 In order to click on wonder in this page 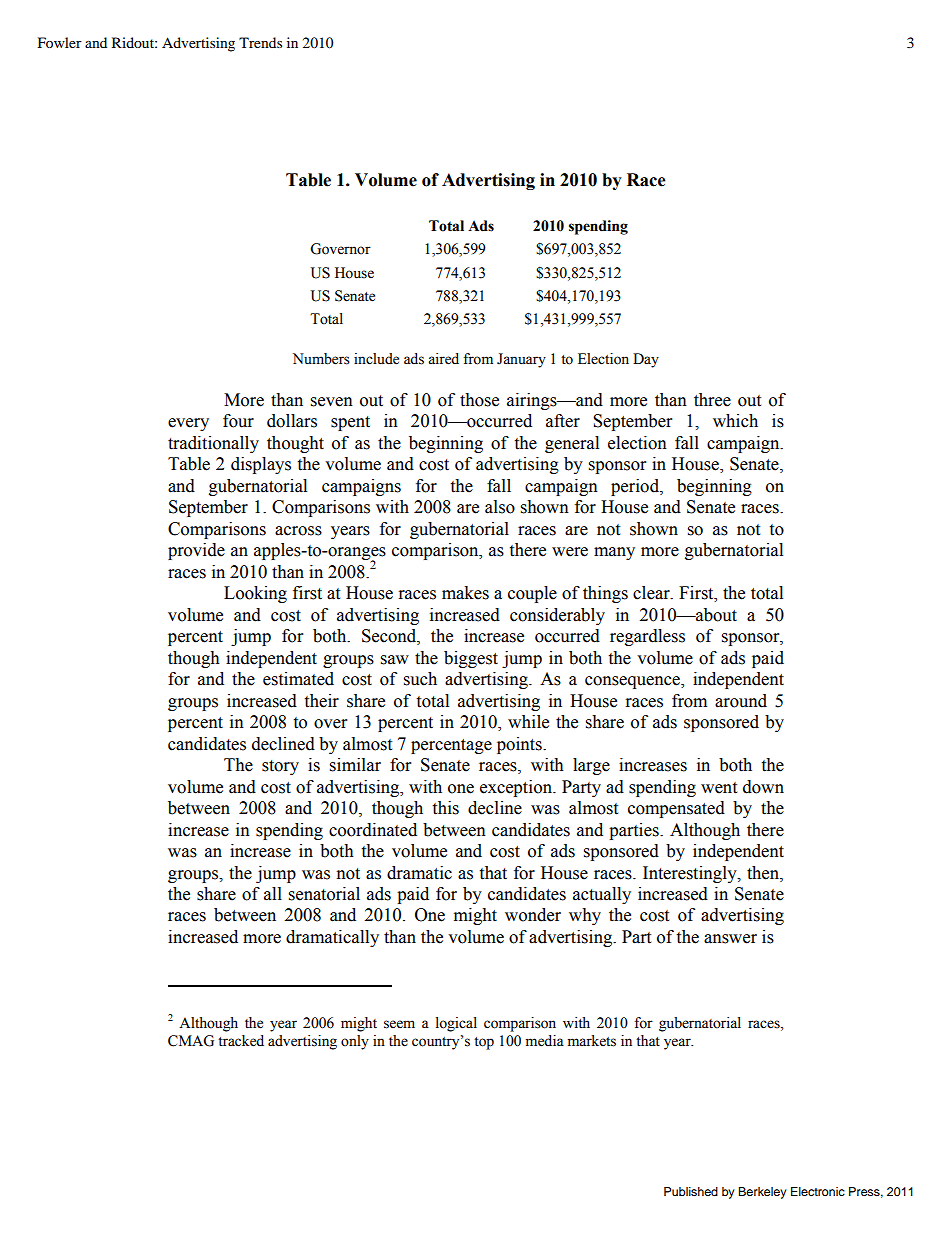, I will do `click(533, 915)`.
